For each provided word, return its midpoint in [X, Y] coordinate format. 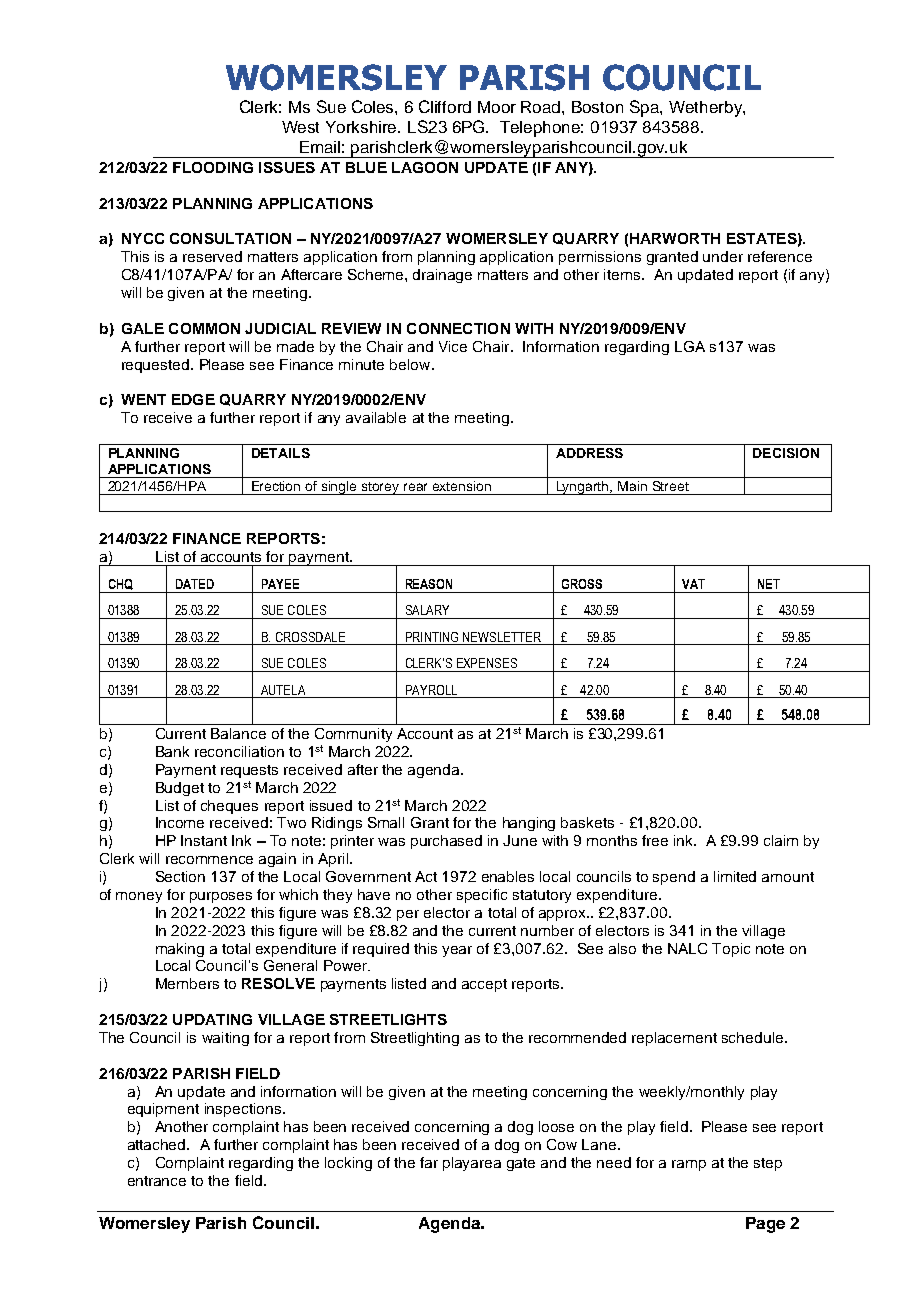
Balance [238, 733]
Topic [731, 950]
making [180, 950]
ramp [689, 1165]
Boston [597, 107]
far [429, 1162]
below [411, 364]
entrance [157, 1181]
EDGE [193, 399]
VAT [693, 584]
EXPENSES [487, 663]
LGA [690, 346]
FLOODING [213, 167]
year [457, 951]
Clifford [445, 106]
